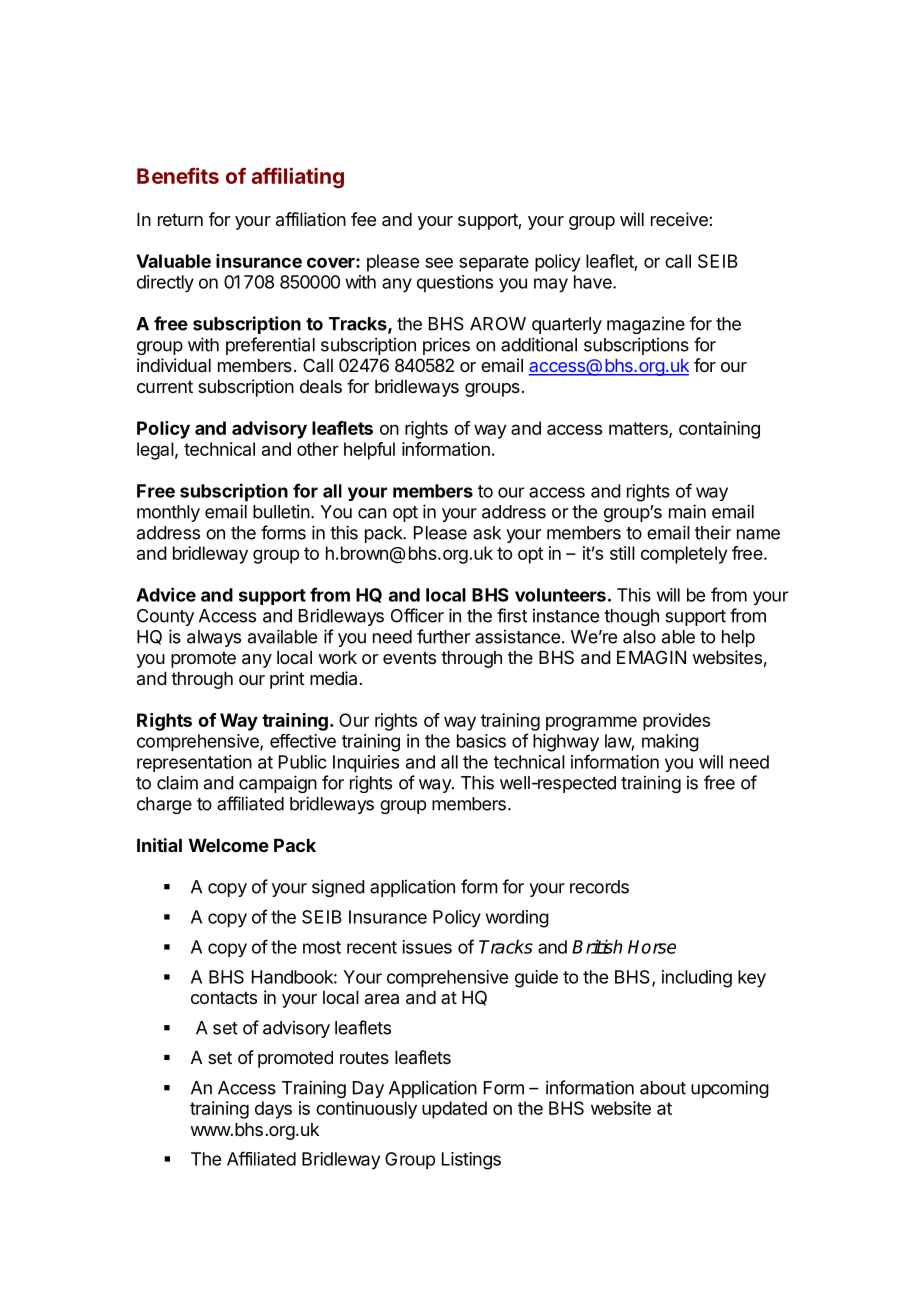 The width and height of the image is (924, 1308). I want to click on ask, so click(487, 533).
